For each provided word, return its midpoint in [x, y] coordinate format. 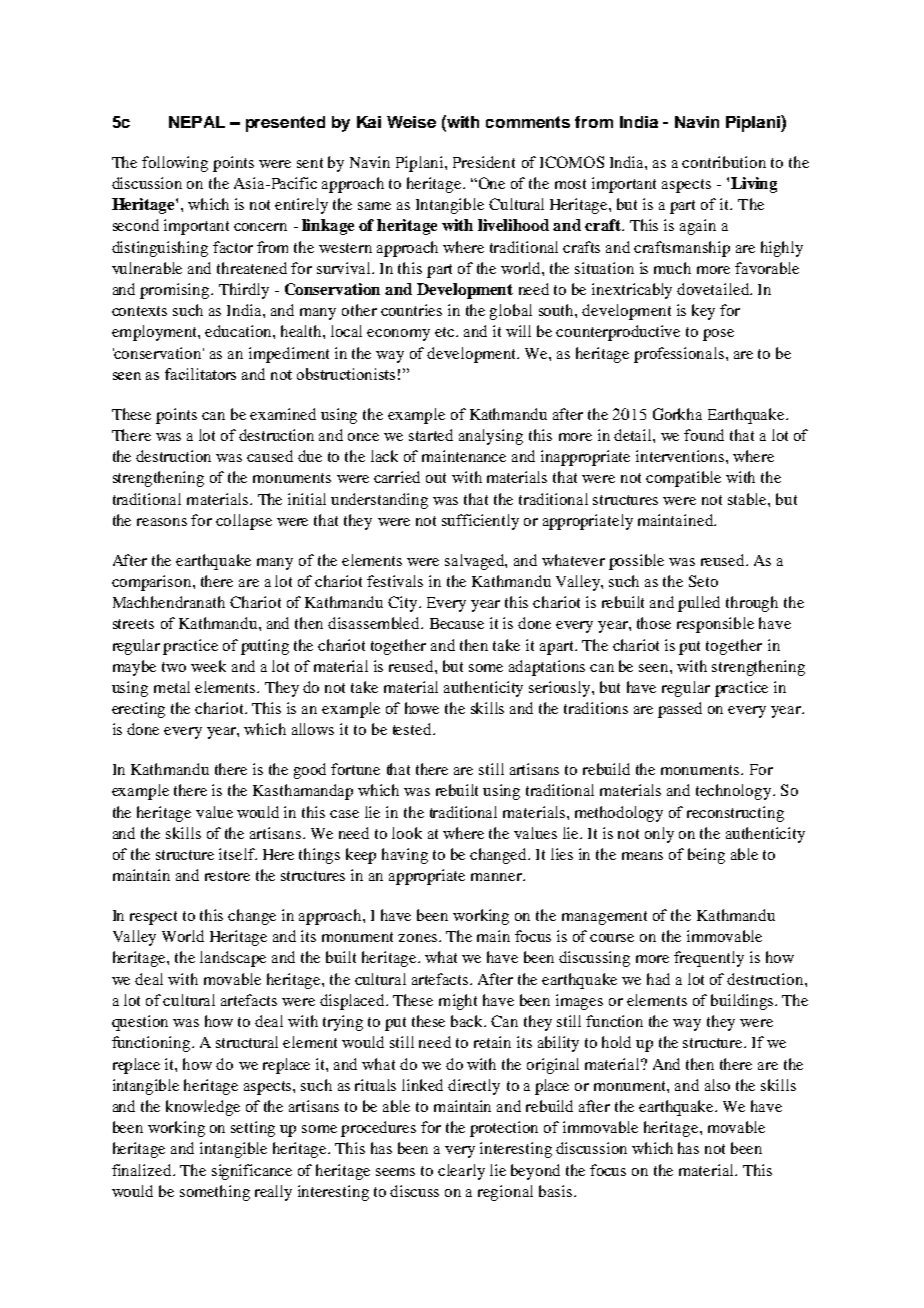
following [175, 164]
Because [457, 623]
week [208, 666]
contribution [724, 162]
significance [252, 1172]
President [484, 162]
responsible [715, 625]
